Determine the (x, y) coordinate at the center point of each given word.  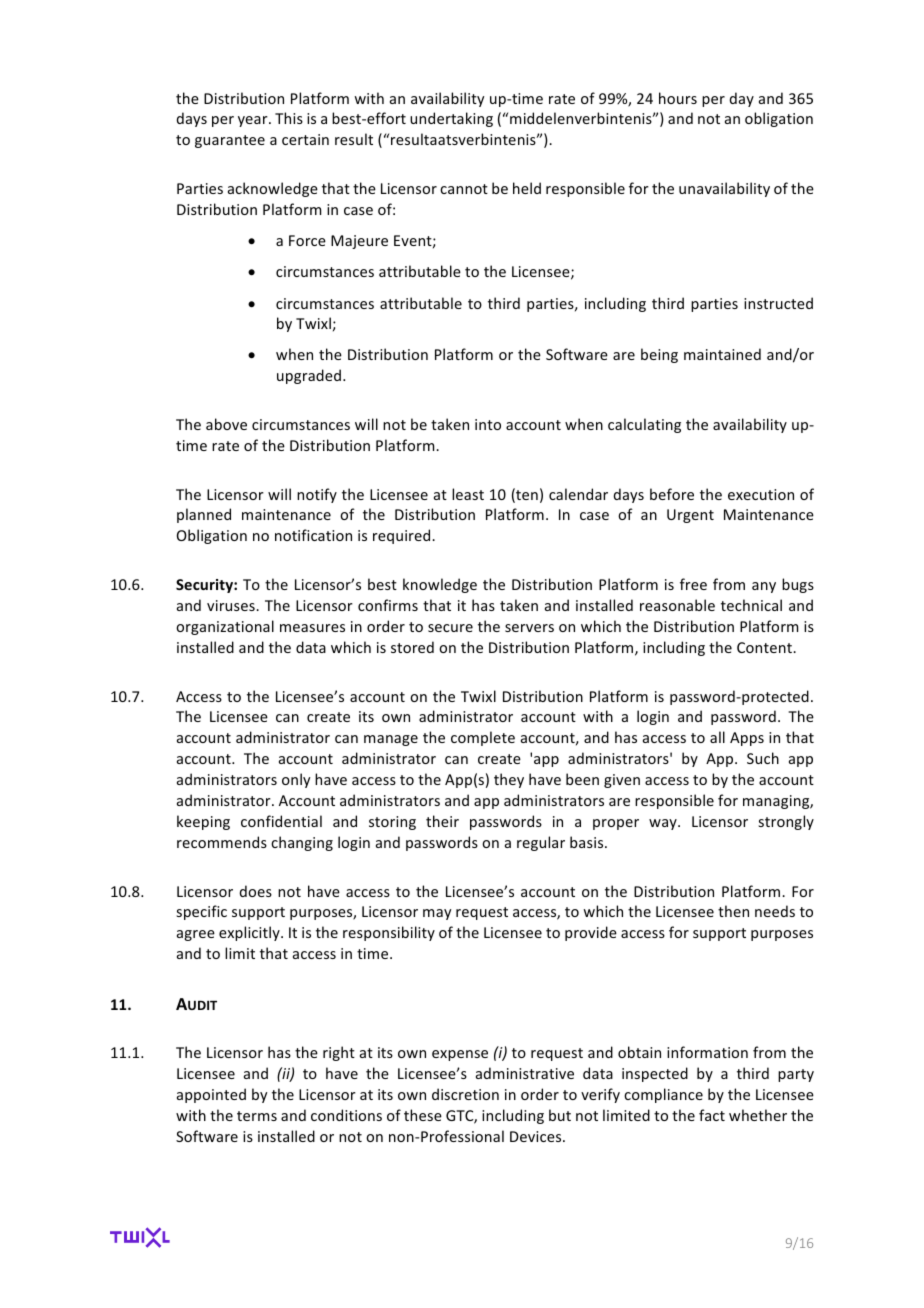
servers (529, 628)
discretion (465, 1094)
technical (751, 605)
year (254, 121)
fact (712, 1115)
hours (678, 98)
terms (257, 1116)
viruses (232, 605)
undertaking (451, 119)
